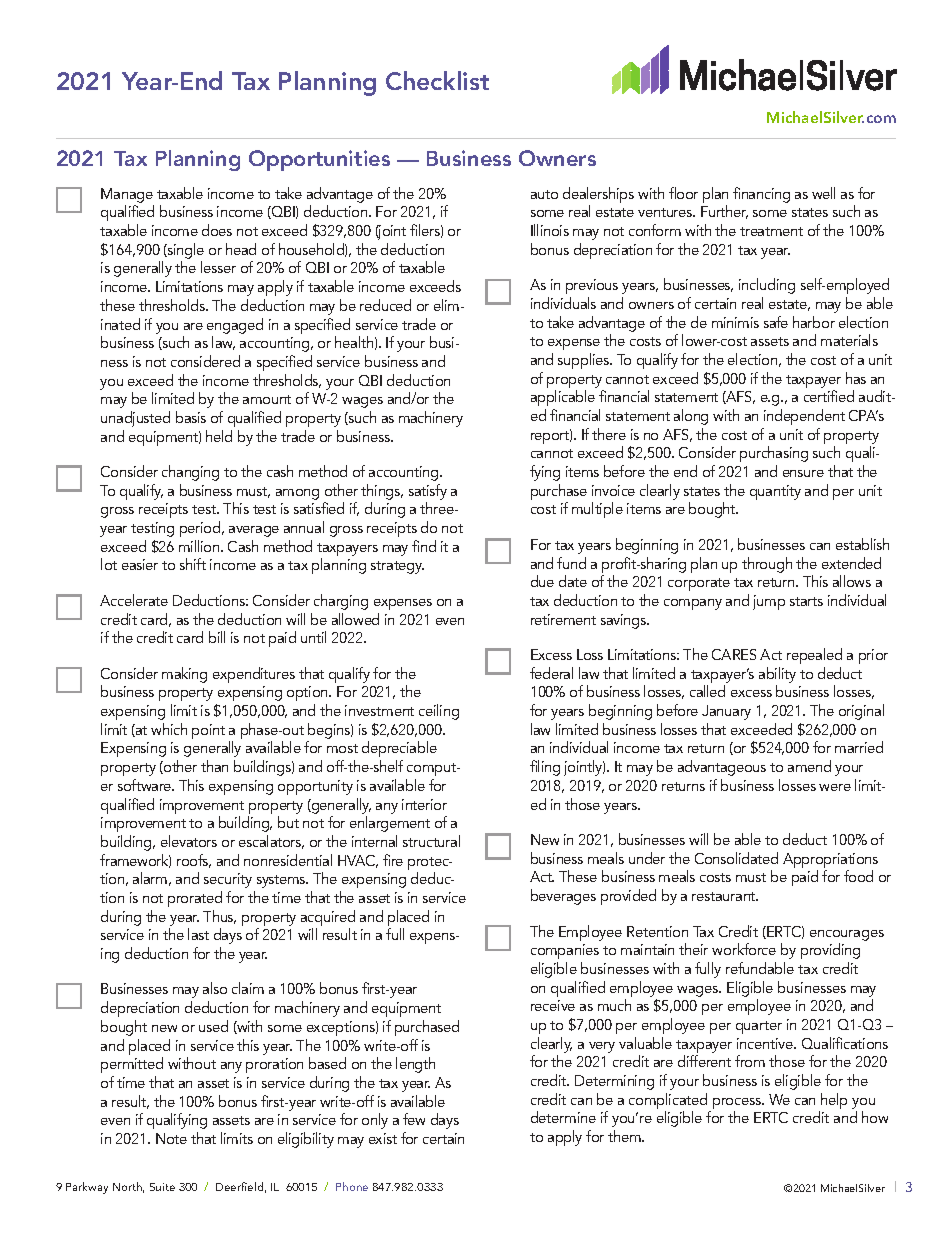 This document has width=952, height=1233. What do you see at coordinates (171, 1138) in the document?
I see `Note` at bounding box center [171, 1138].
